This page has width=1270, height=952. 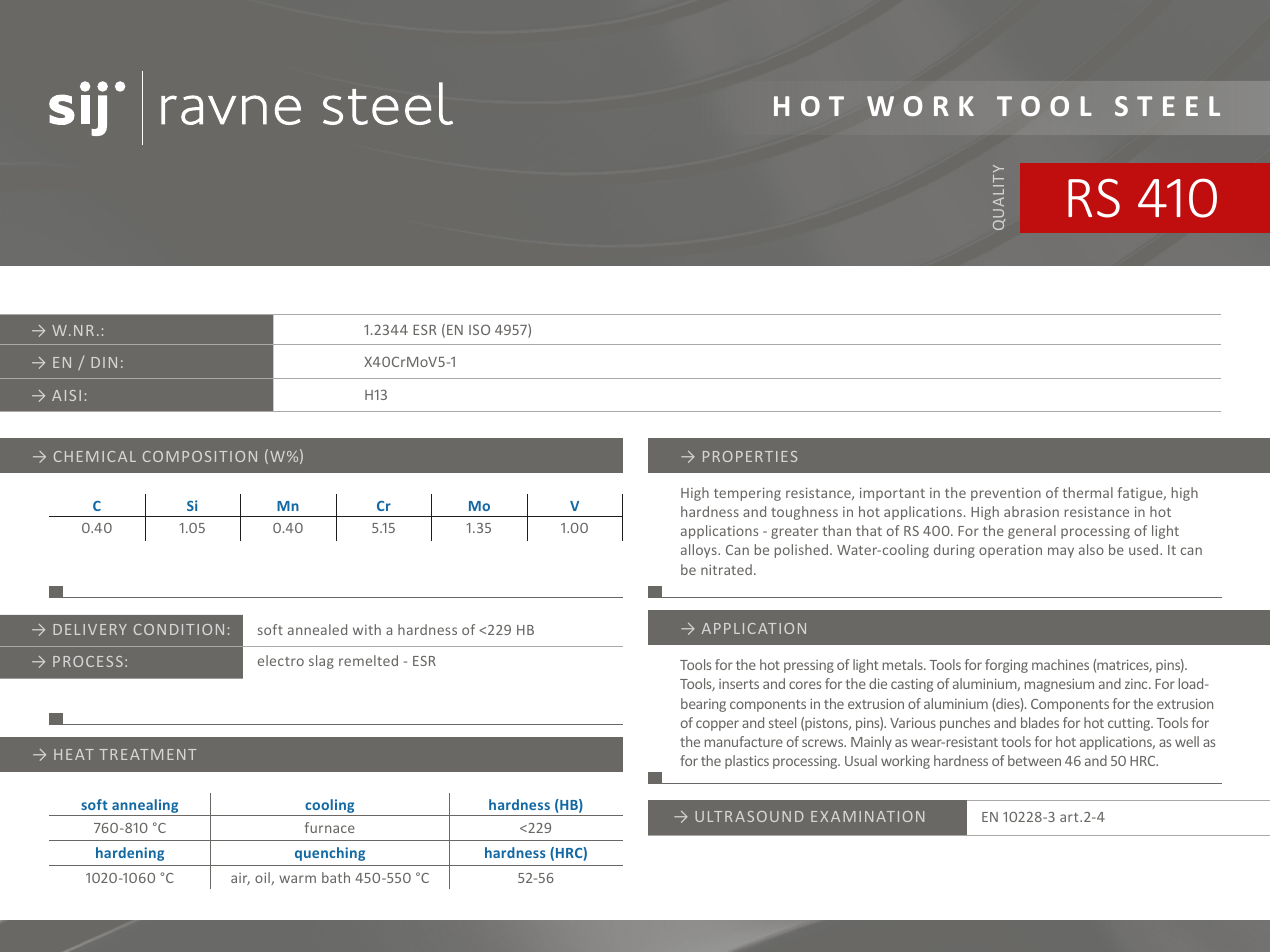 I want to click on abrasion, so click(x=1031, y=511).
